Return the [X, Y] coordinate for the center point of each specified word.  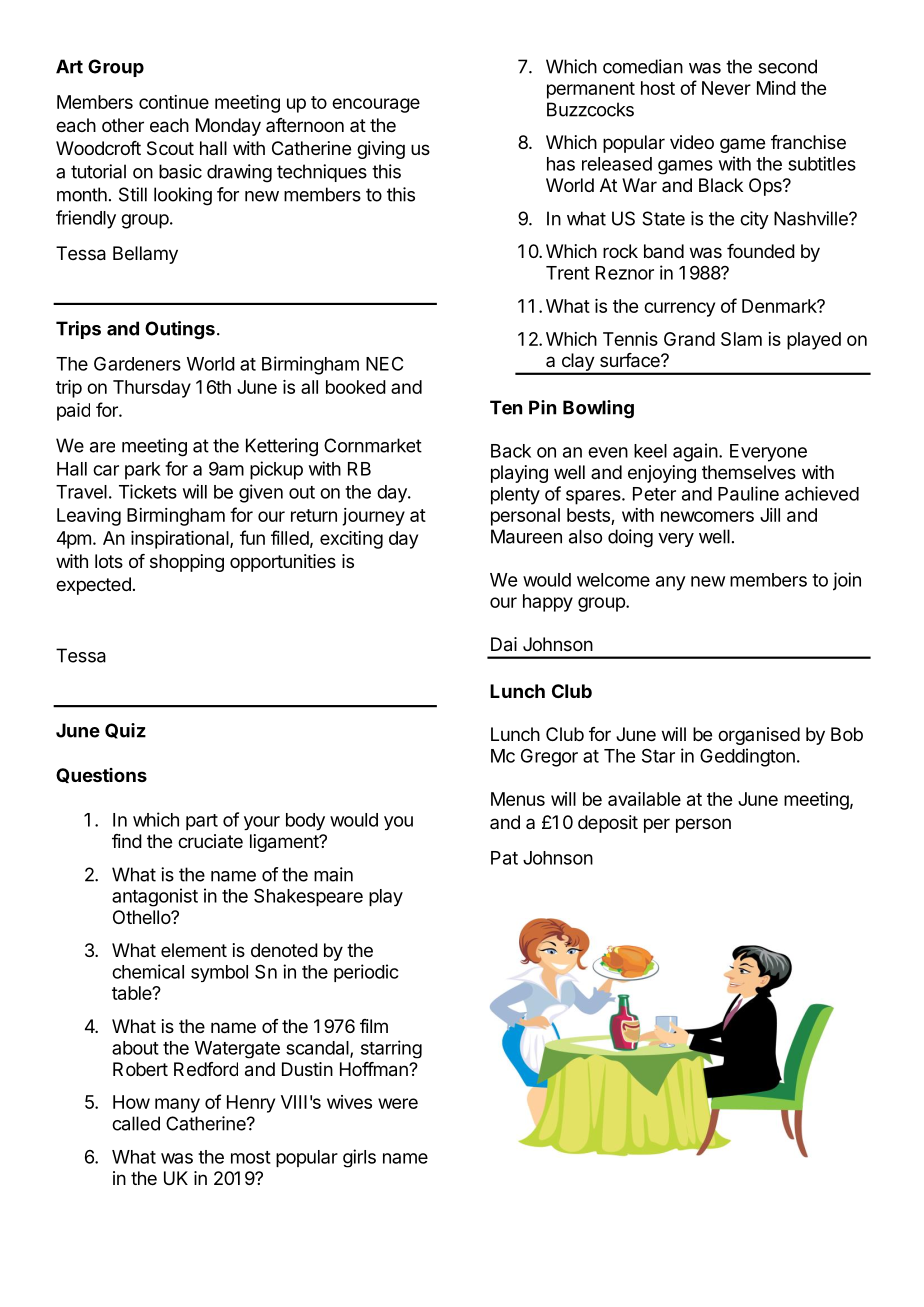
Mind [776, 88]
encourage [376, 105]
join [847, 581]
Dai [504, 644]
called [136, 1123]
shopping [187, 563]
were [398, 1103]
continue [174, 102]
